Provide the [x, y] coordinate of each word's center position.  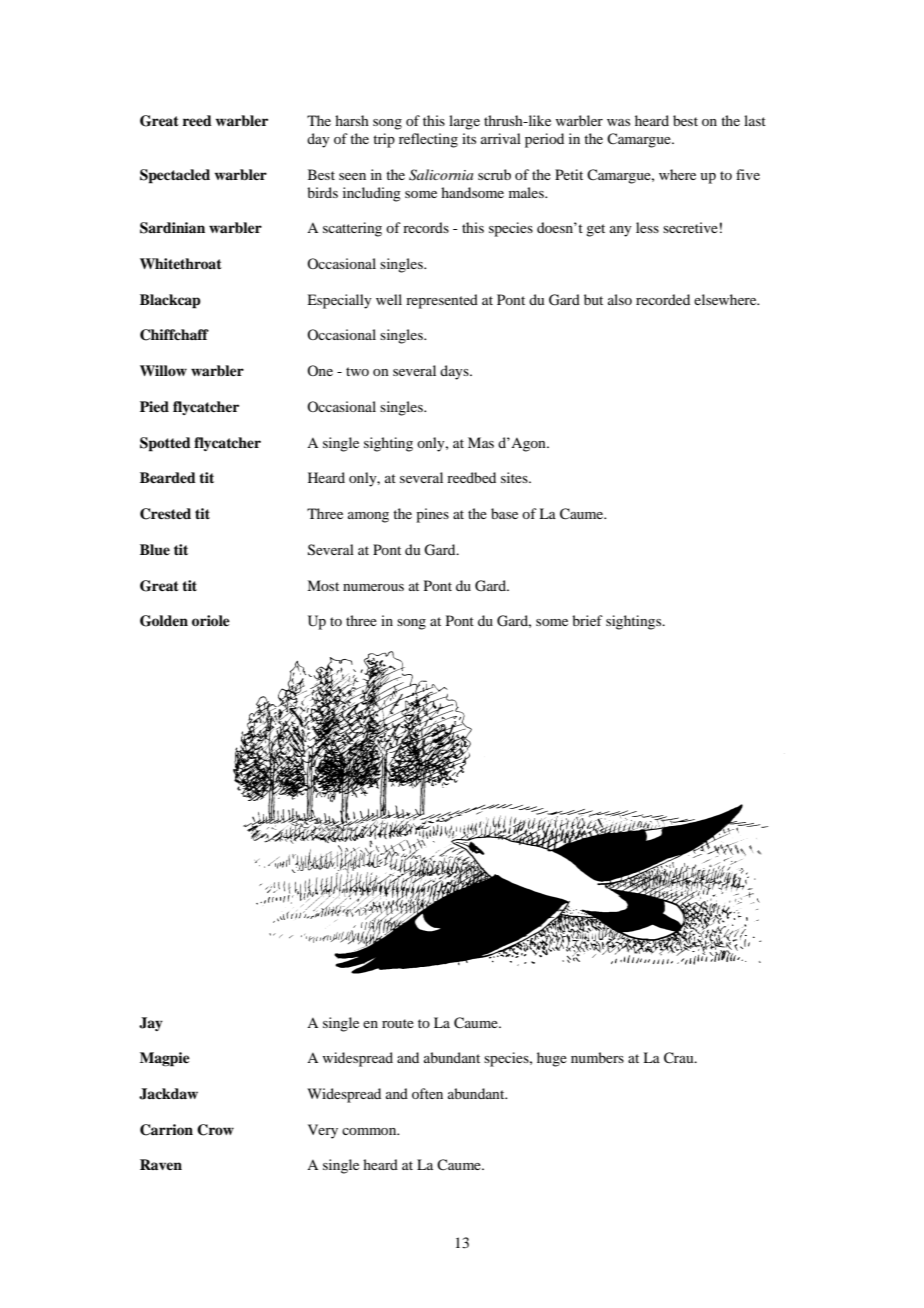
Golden [164, 621]
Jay [151, 1024]
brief [587, 620]
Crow [215, 1130]
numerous [373, 587]
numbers [597, 1057]
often [427, 1093]
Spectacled [175, 176]
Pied [154, 406]
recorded [663, 299]
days [455, 372]
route [398, 1023]
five [748, 174]
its [469, 138]
